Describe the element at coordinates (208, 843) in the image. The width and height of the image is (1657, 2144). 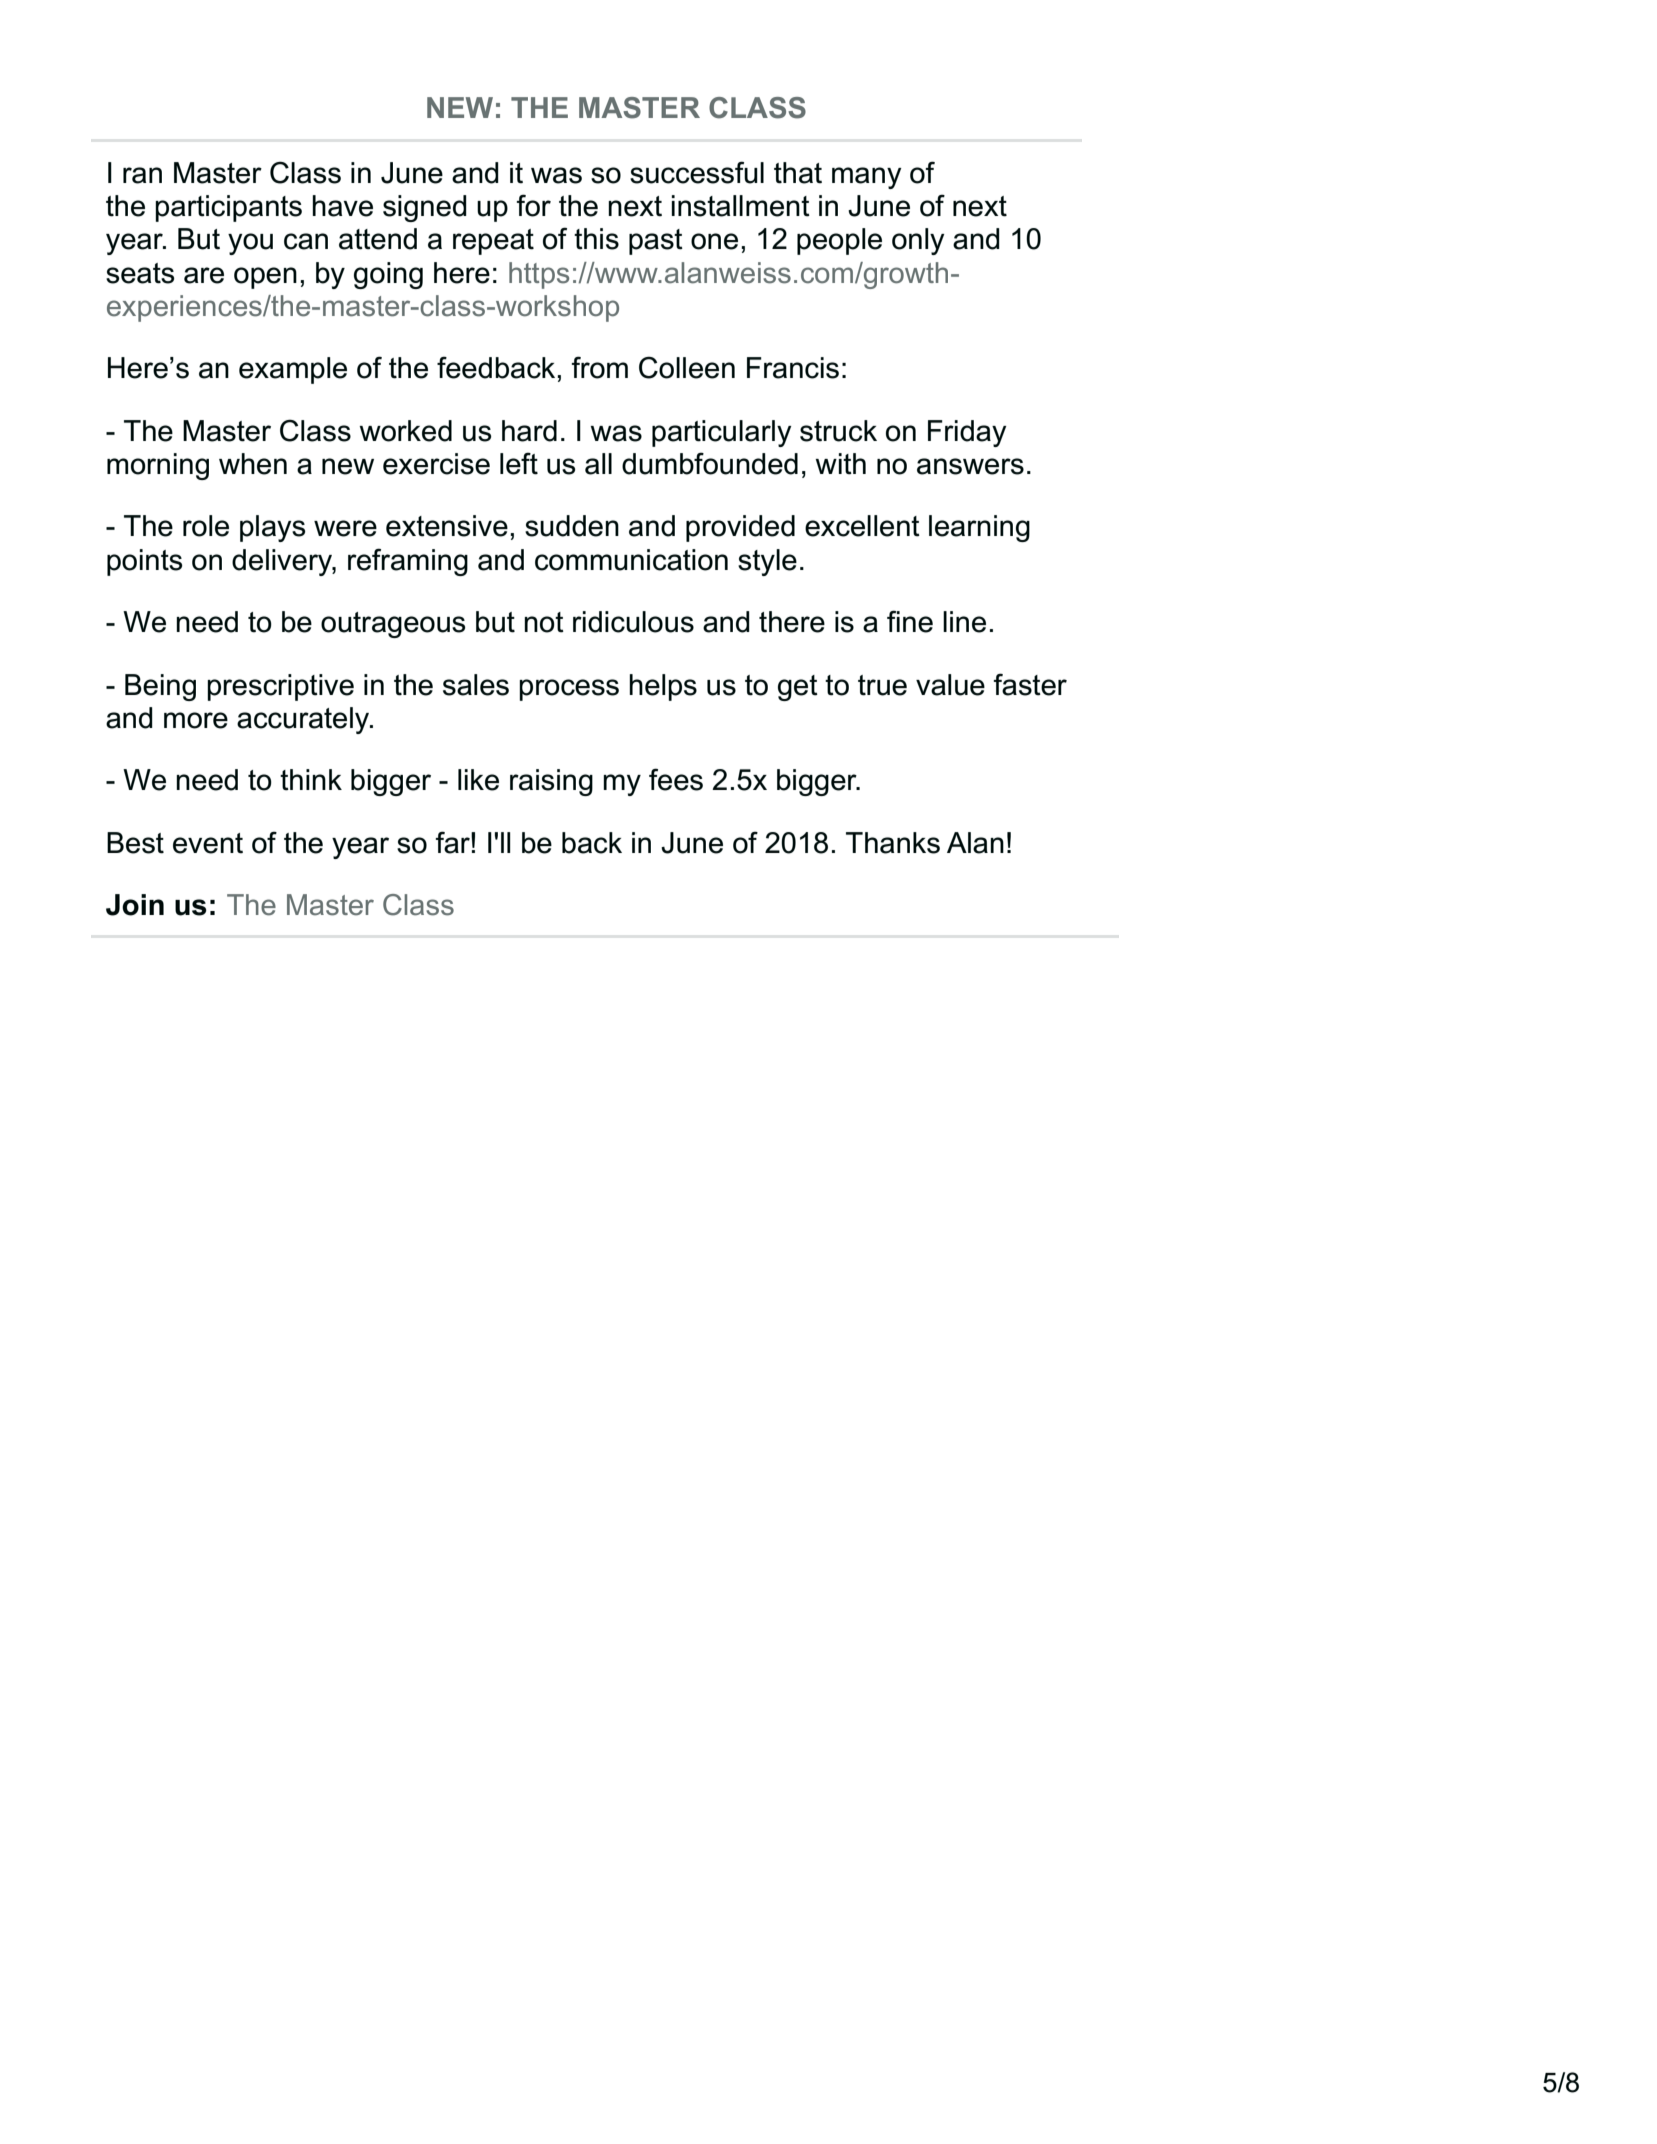
I see `event` at that location.
